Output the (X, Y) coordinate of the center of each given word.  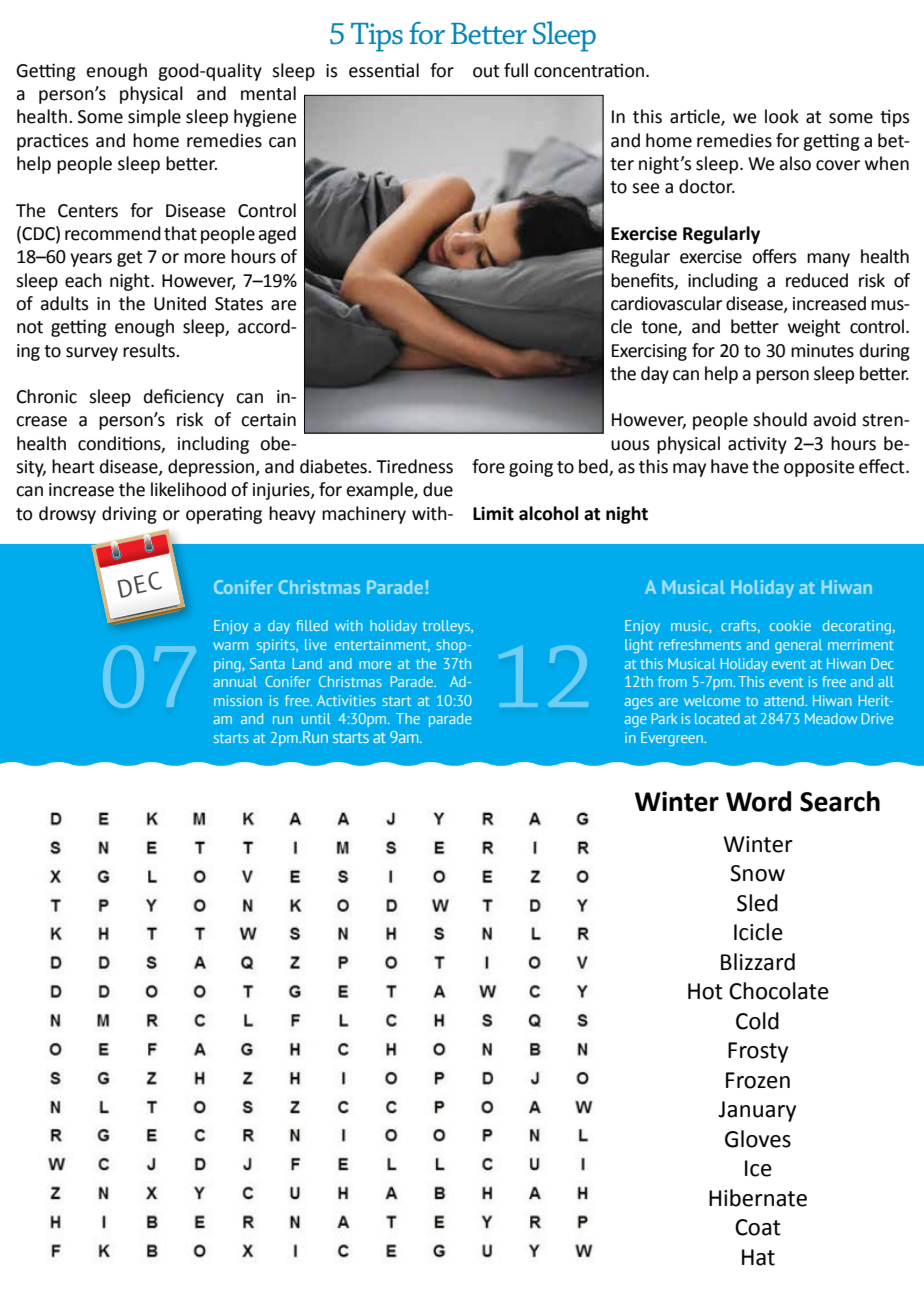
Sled (757, 903)
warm (230, 646)
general (798, 646)
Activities (346, 700)
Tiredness (414, 466)
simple (154, 118)
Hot (705, 991)
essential (384, 70)
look (782, 116)
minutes (822, 351)
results (150, 350)
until (316, 718)
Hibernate (758, 1198)
